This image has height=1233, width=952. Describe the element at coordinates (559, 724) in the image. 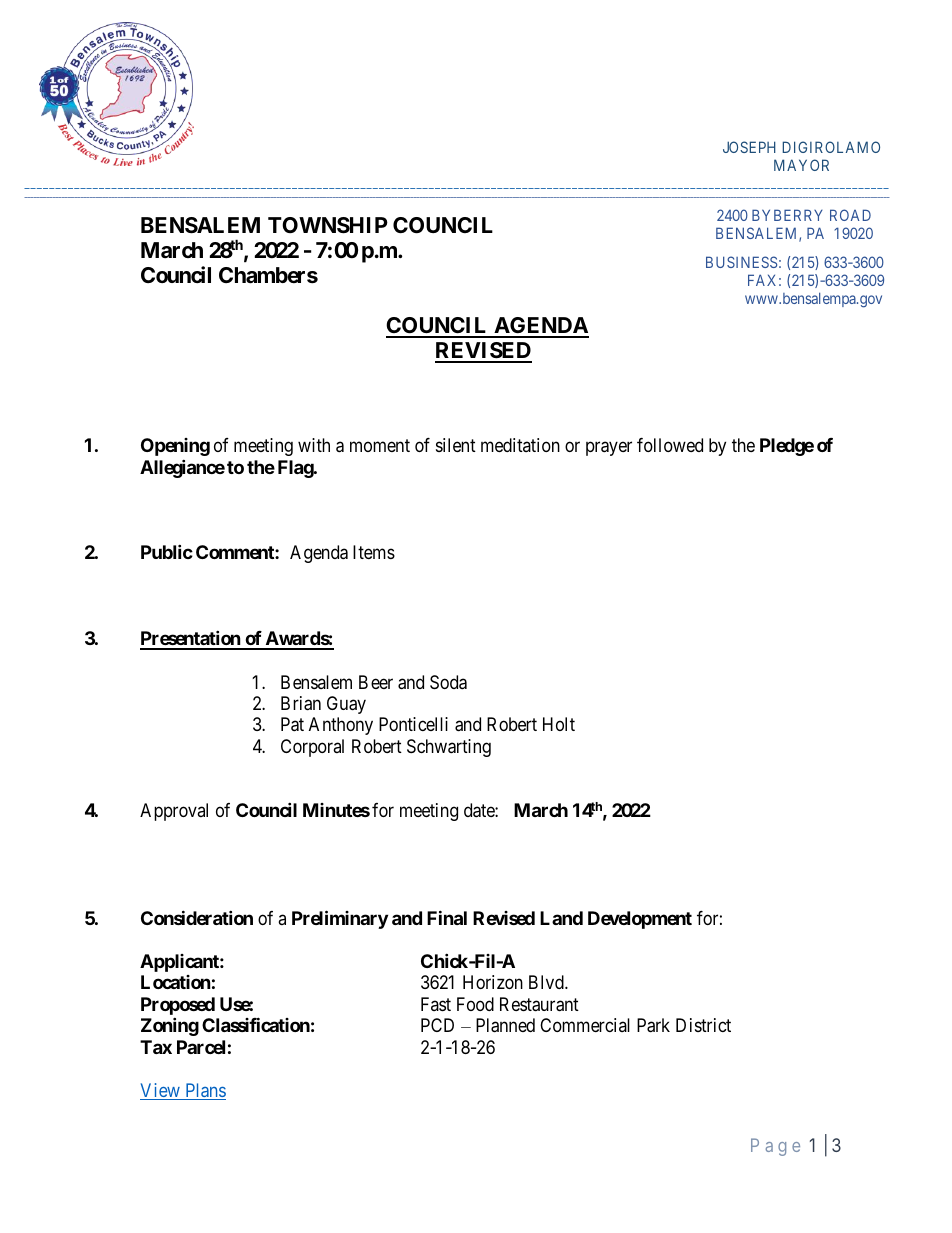

I see `Holt` at that location.
